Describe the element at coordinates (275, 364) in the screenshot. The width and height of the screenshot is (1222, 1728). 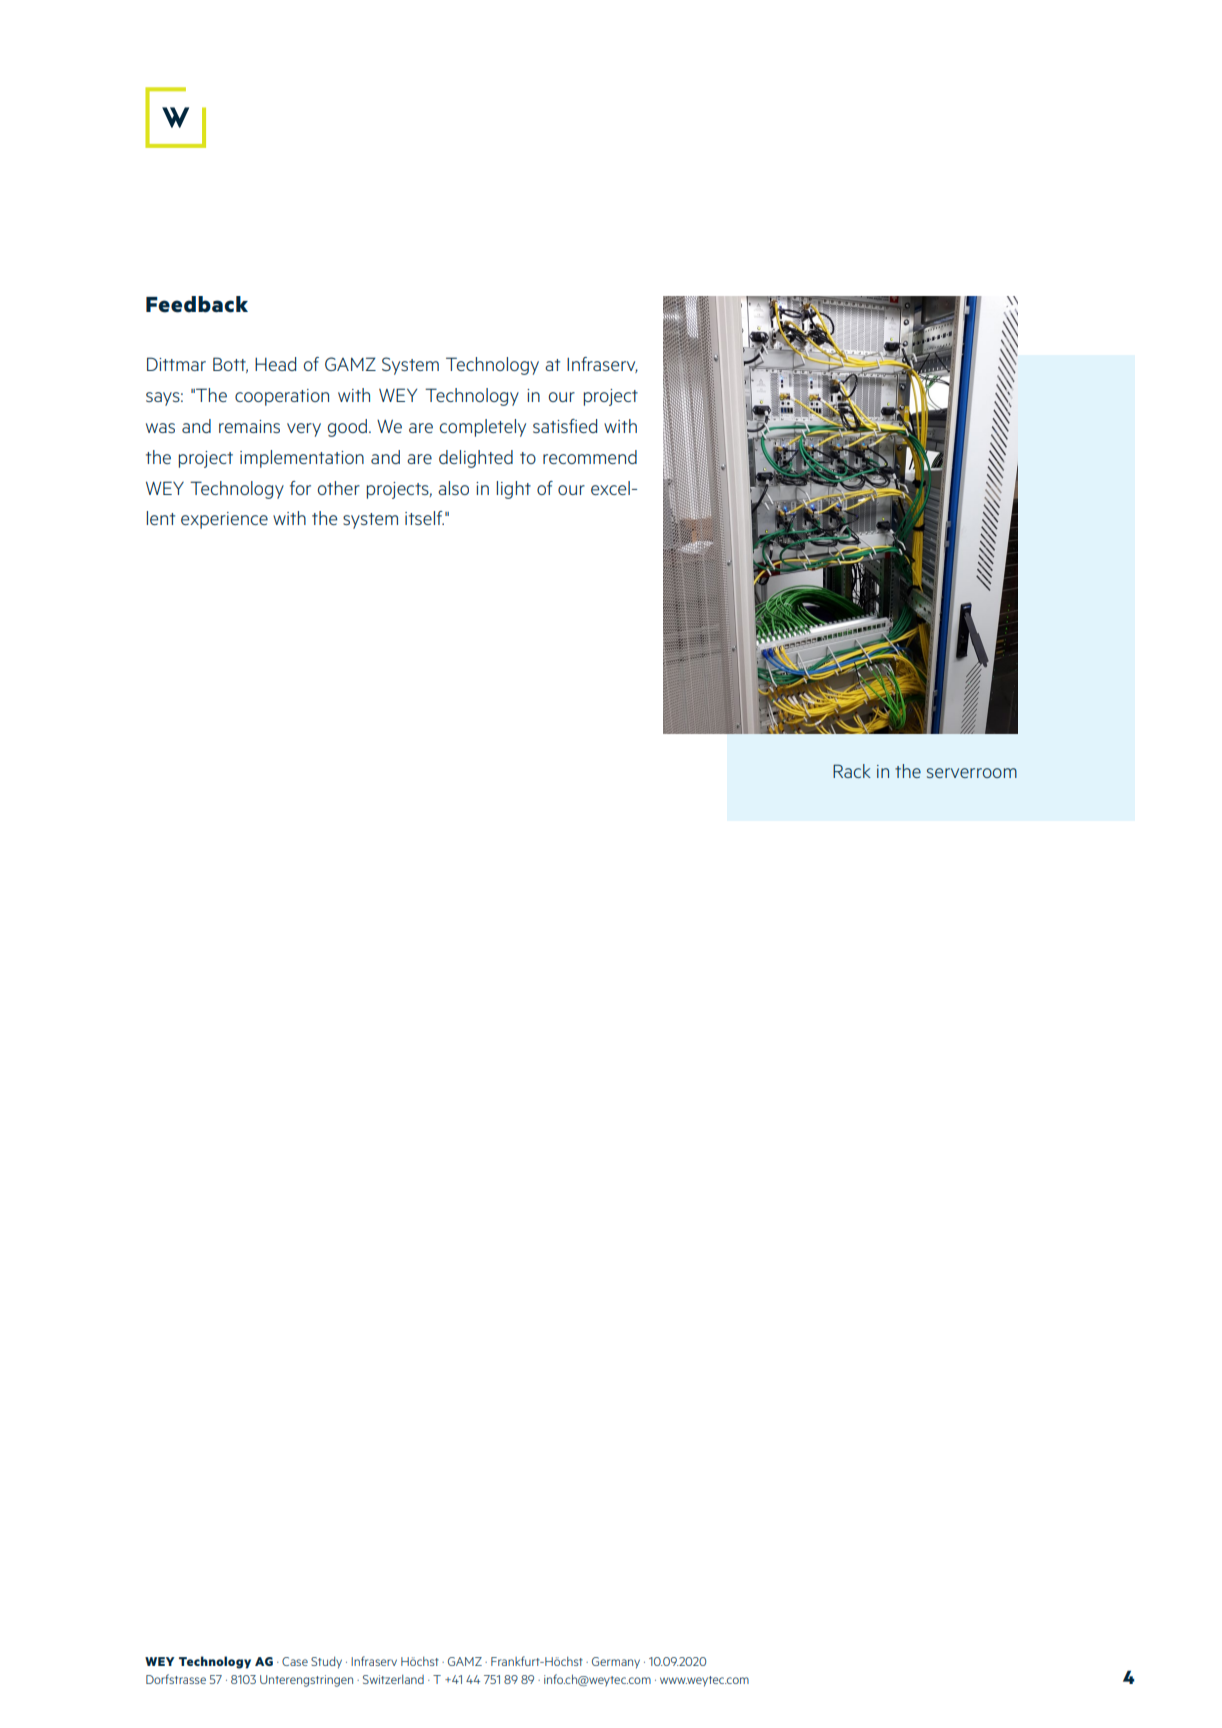
I see `Head` at that location.
